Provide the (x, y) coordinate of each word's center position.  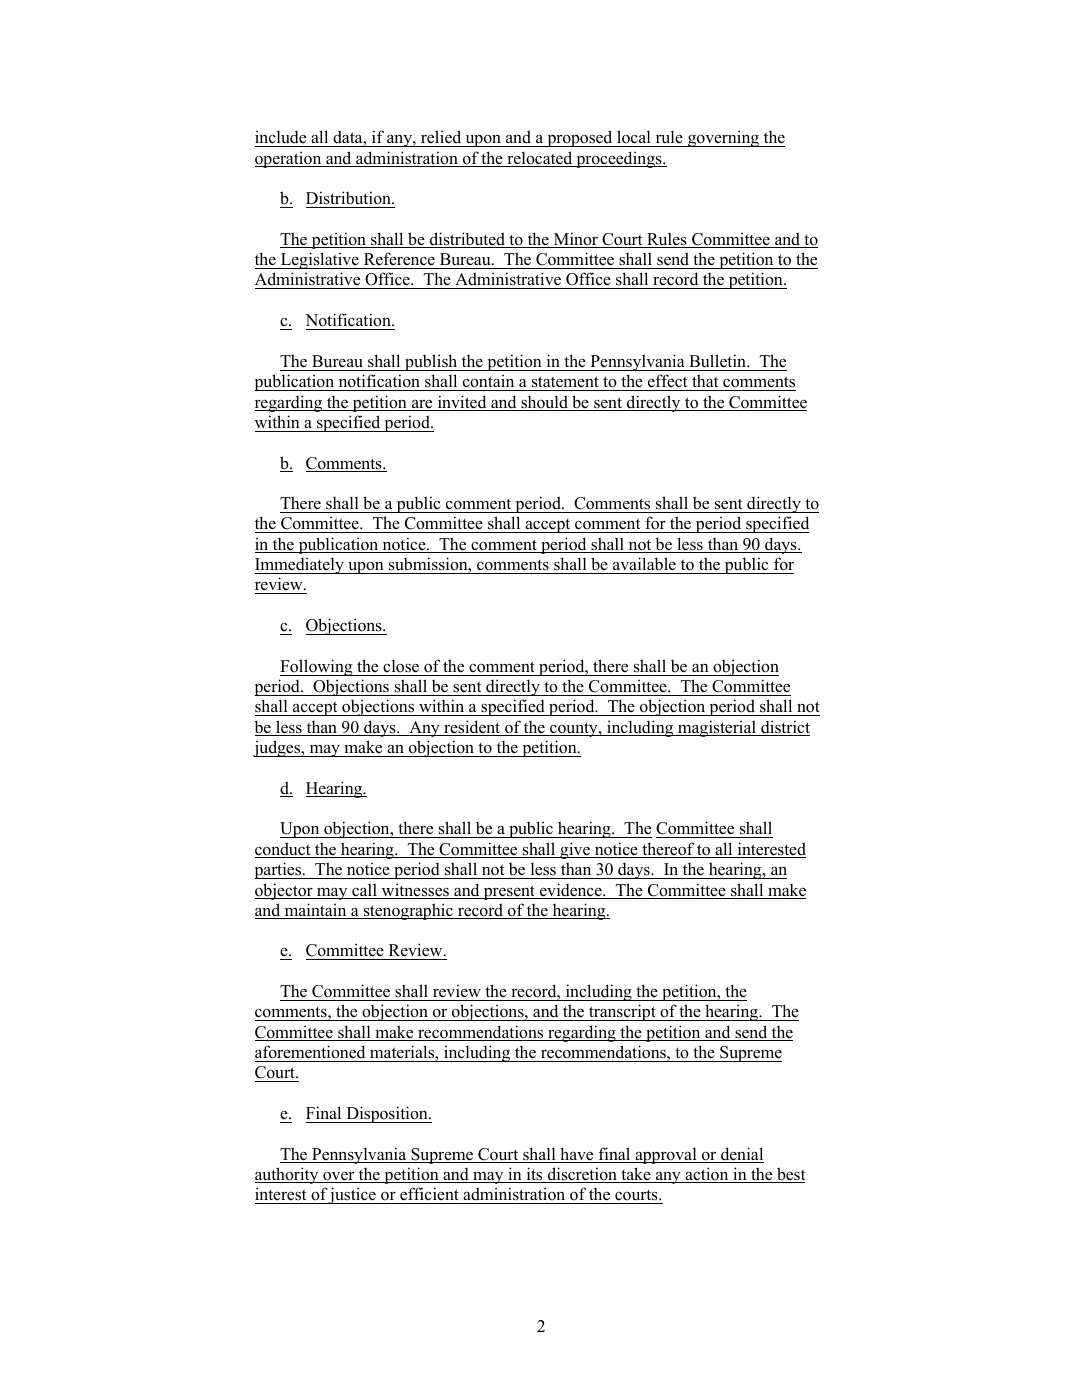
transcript (622, 1012)
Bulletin (719, 361)
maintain (315, 911)
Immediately (300, 565)
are (422, 405)
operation (289, 159)
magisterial (717, 728)
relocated (540, 159)
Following (317, 667)
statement (565, 382)
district (784, 728)
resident (472, 728)
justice (353, 1195)
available (644, 564)
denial (741, 1155)
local (634, 138)
